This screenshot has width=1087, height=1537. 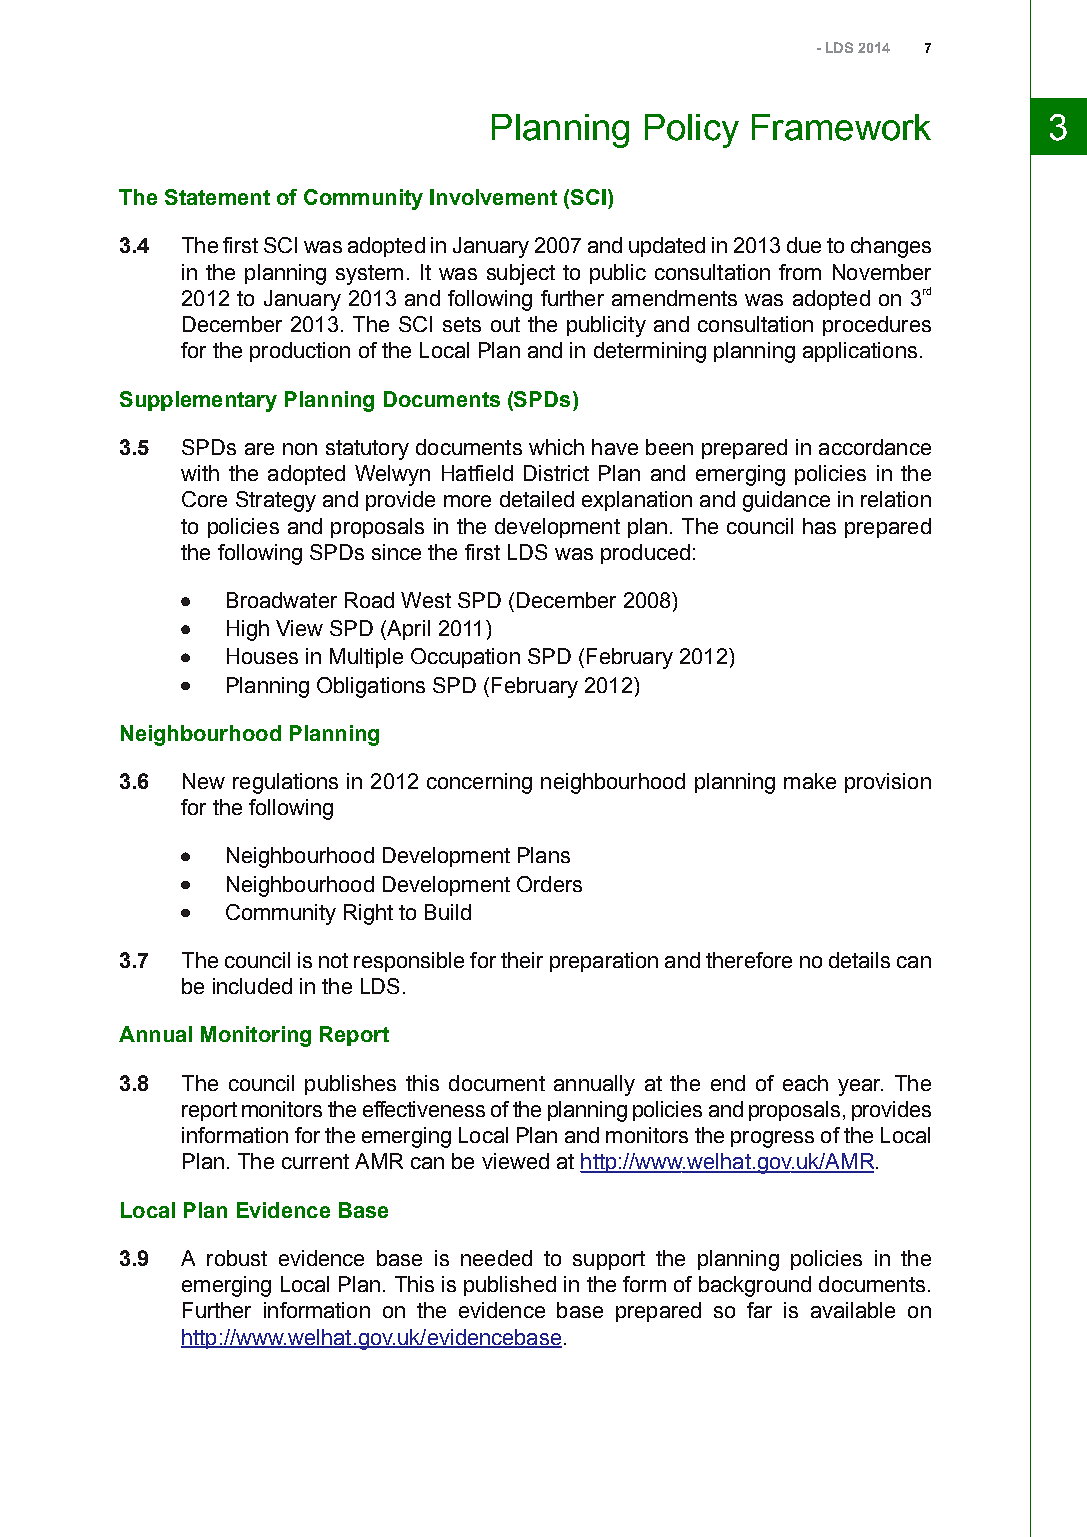 What do you see at coordinates (237, 1258) in the screenshot?
I see `robust` at bounding box center [237, 1258].
